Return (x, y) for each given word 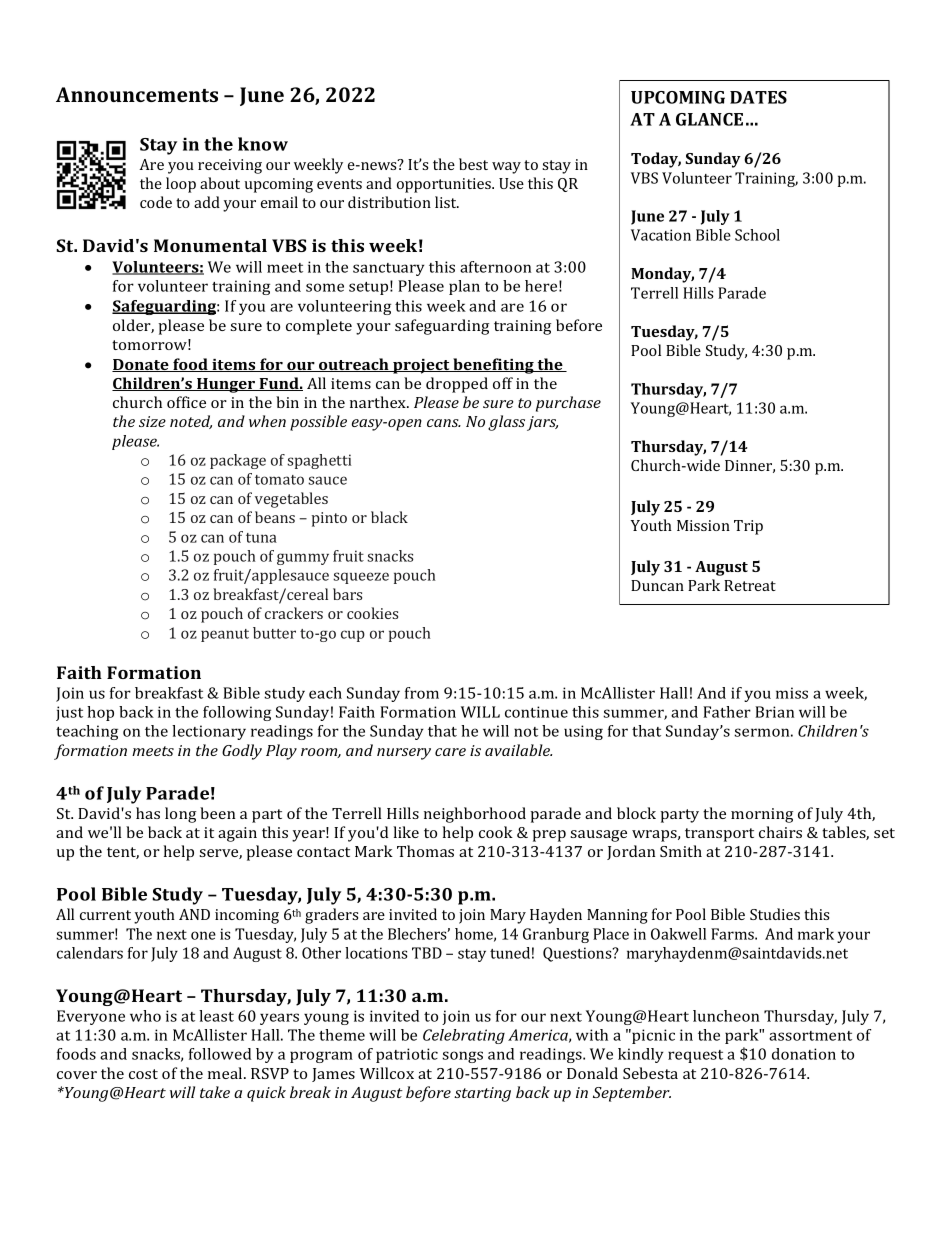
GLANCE (709, 119)
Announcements (137, 94)
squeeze (361, 578)
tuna (261, 538)
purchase (568, 404)
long (180, 815)
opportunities (445, 185)
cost (143, 1074)
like (406, 832)
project (421, 366)
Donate (141, 365)
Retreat (750, 585)
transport (719, 835)
